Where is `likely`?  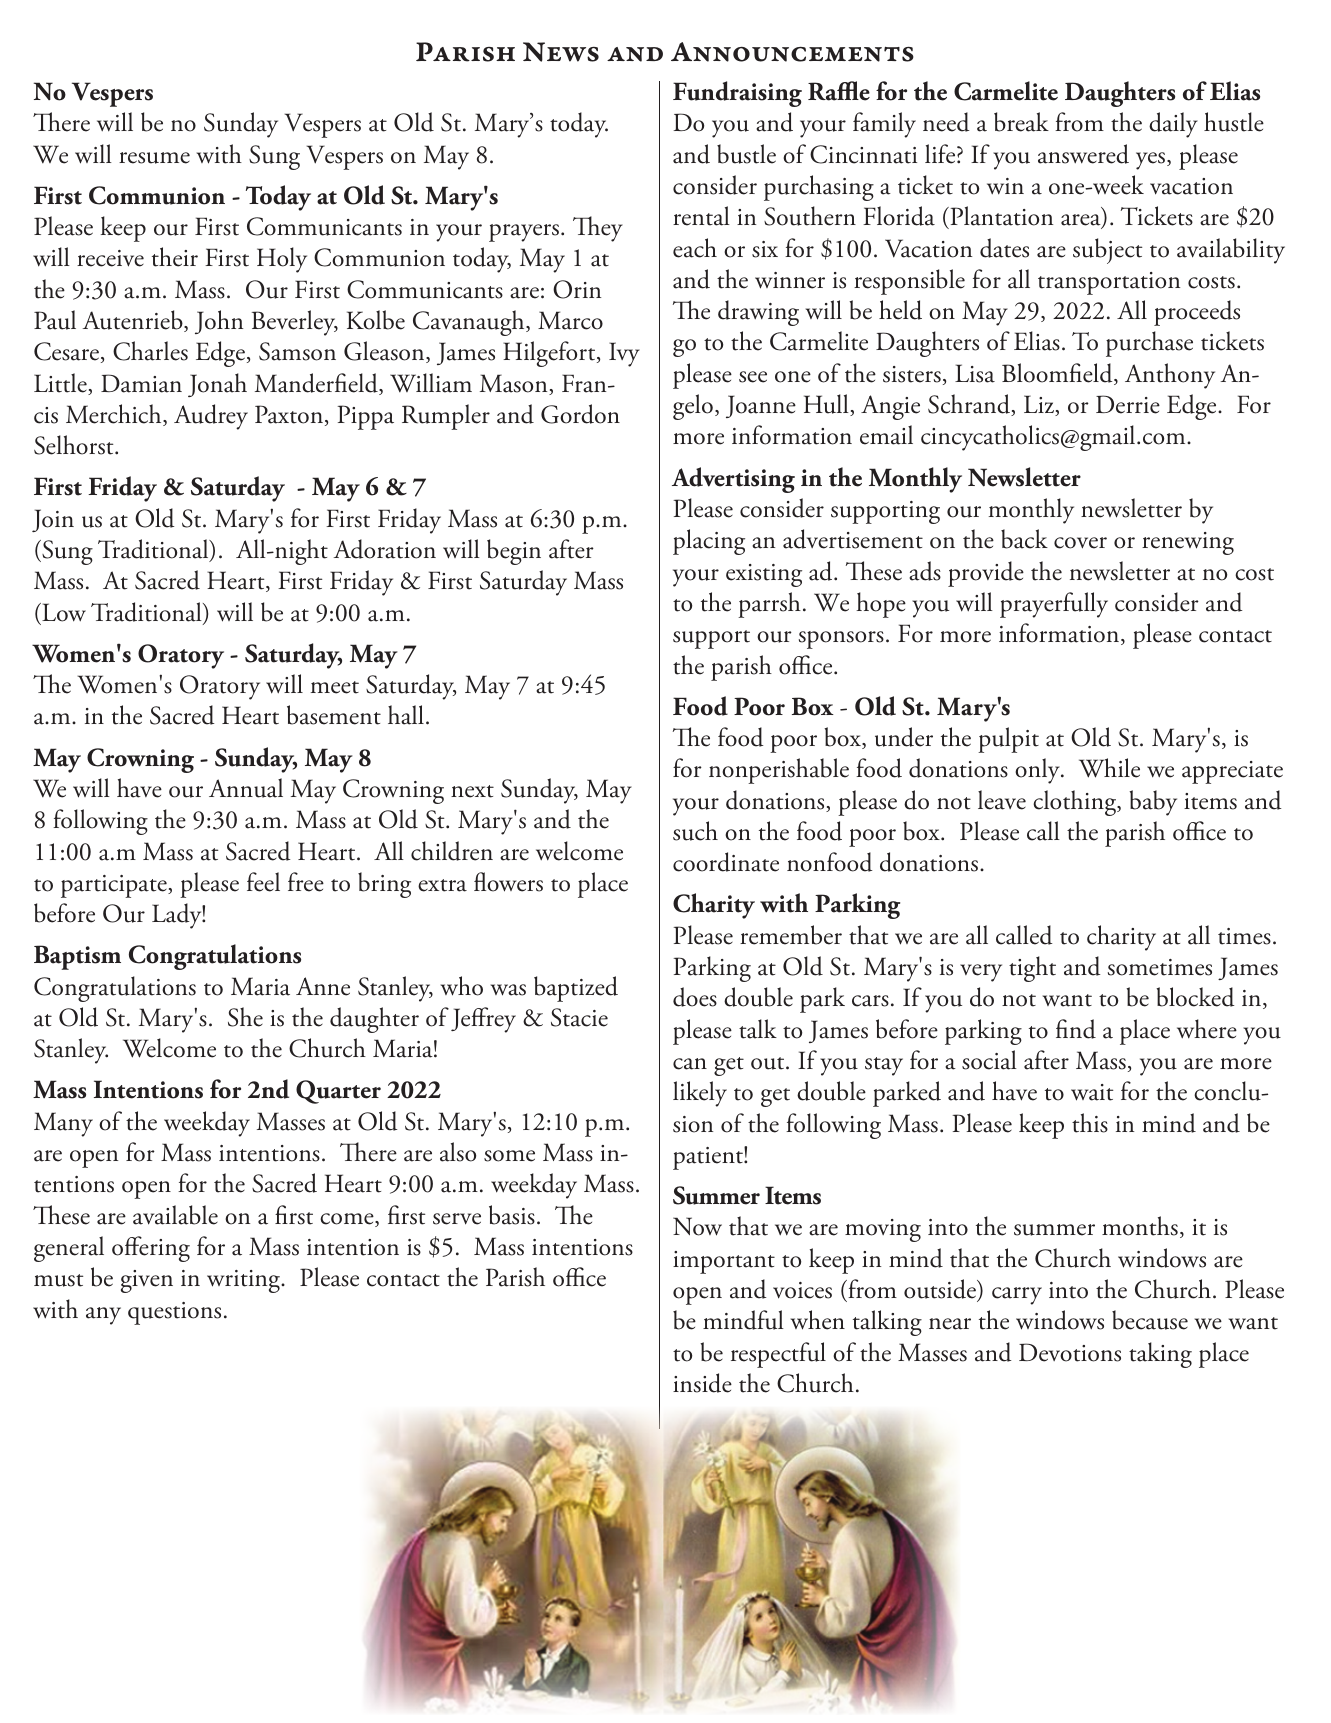
likely is located at coordinates (700, 1094).
